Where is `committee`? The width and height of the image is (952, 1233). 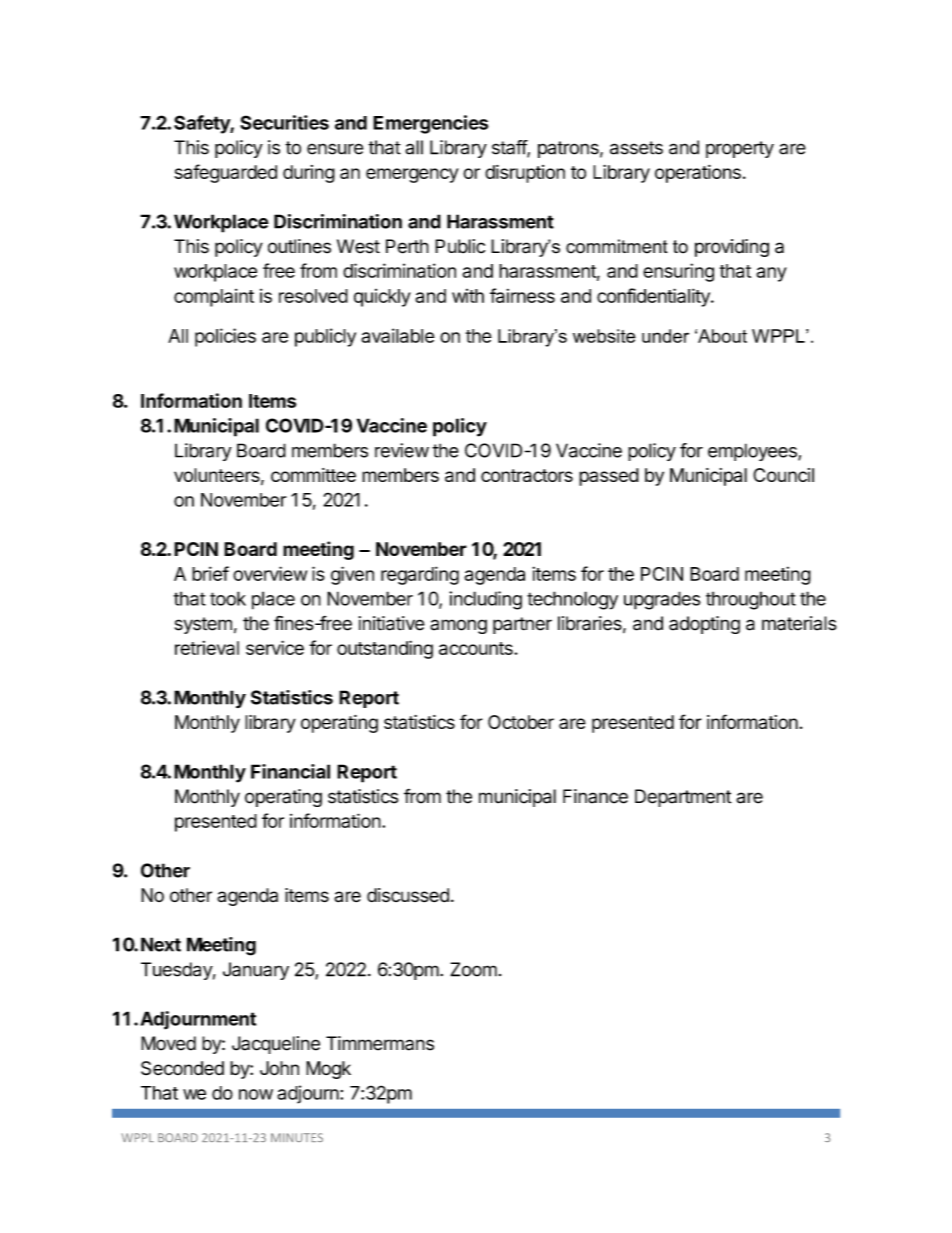 committee is located at coordinates (313, 475).
